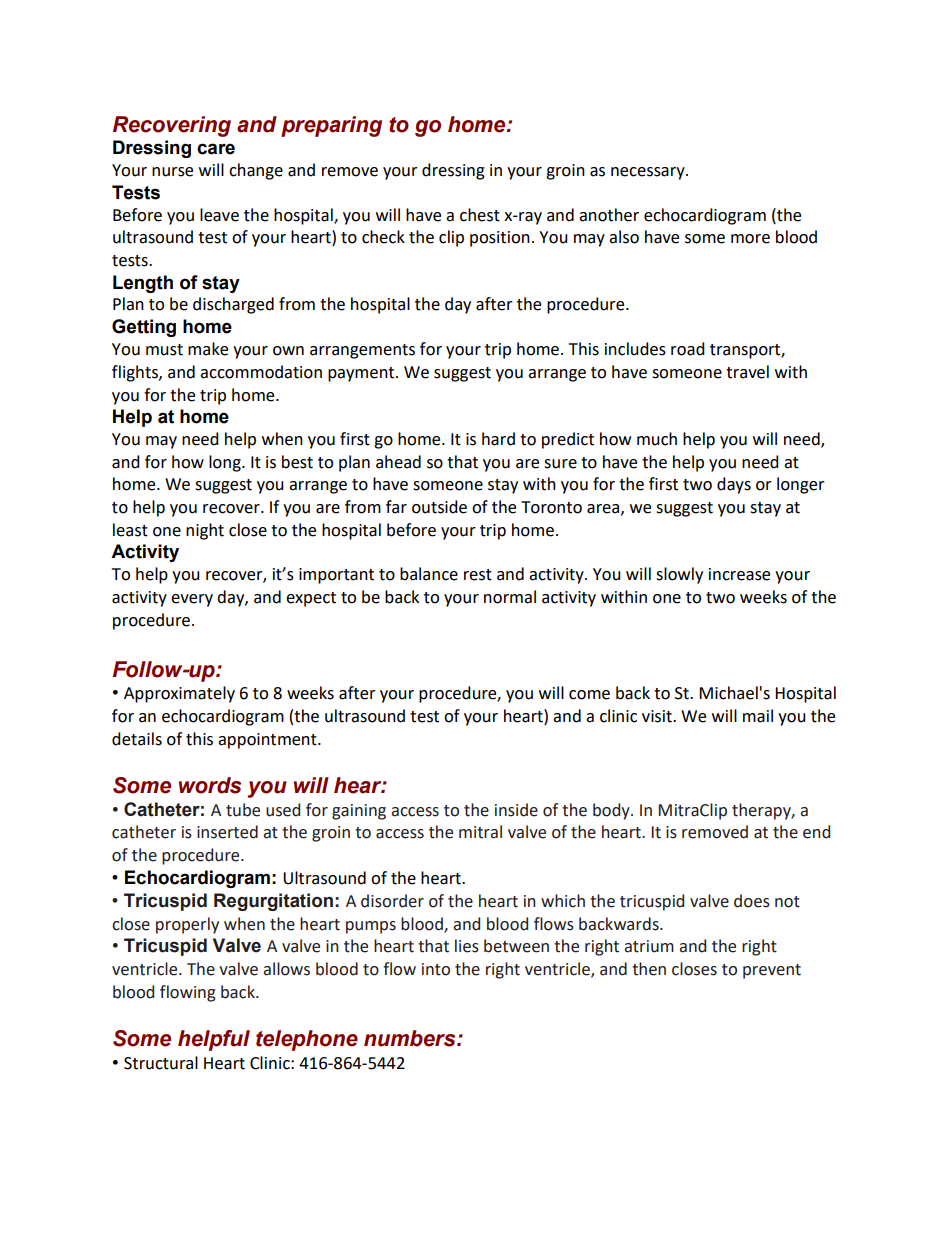  I want to click on care, so click(216, 149).
